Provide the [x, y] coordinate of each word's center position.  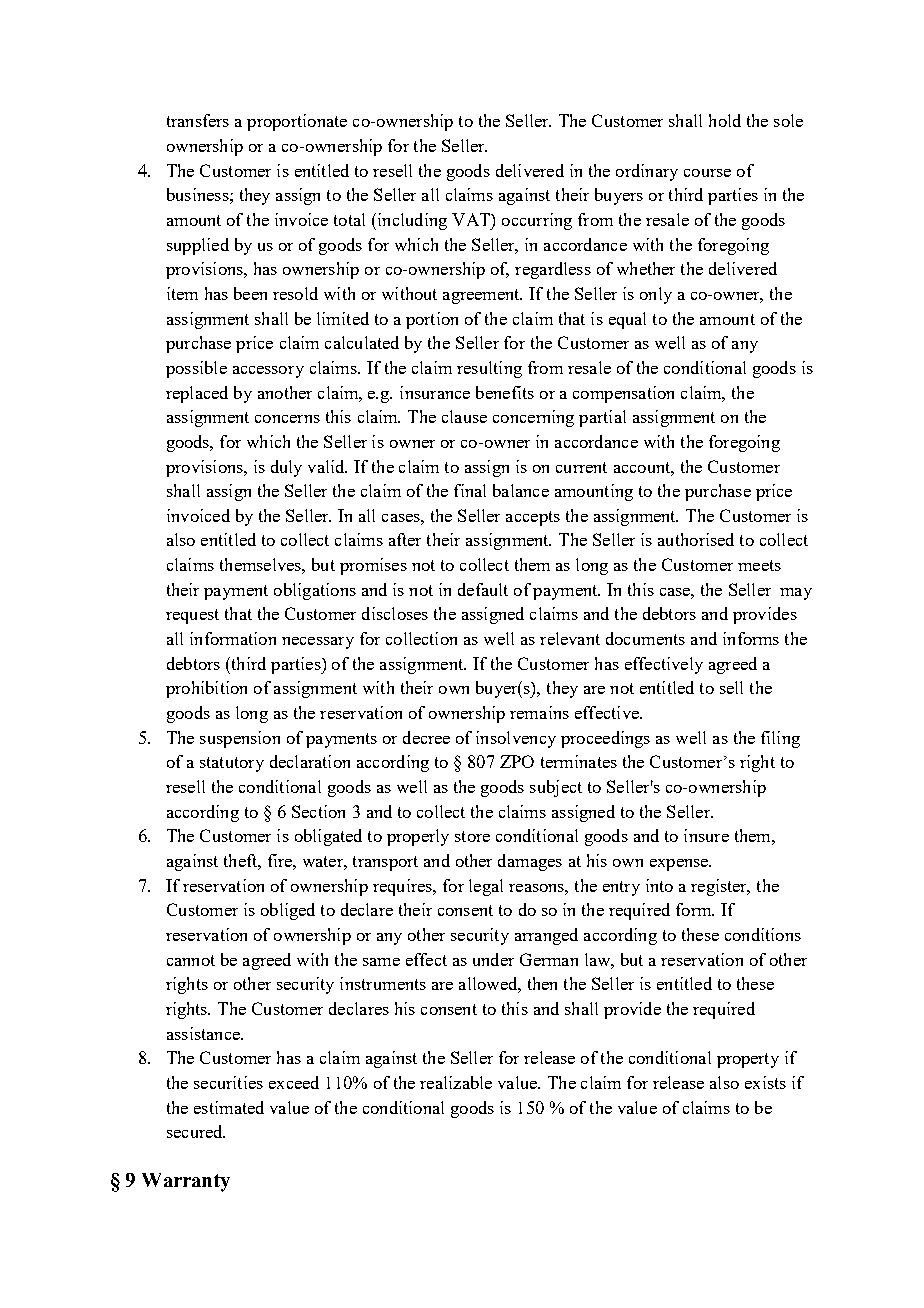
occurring [537, 221]
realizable [456, 1082]
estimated [229, 1107]
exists [765, 1082]
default [483, 589]
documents [645, 638]
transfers [198, 120]
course [707, 173]
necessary [318, 643]
